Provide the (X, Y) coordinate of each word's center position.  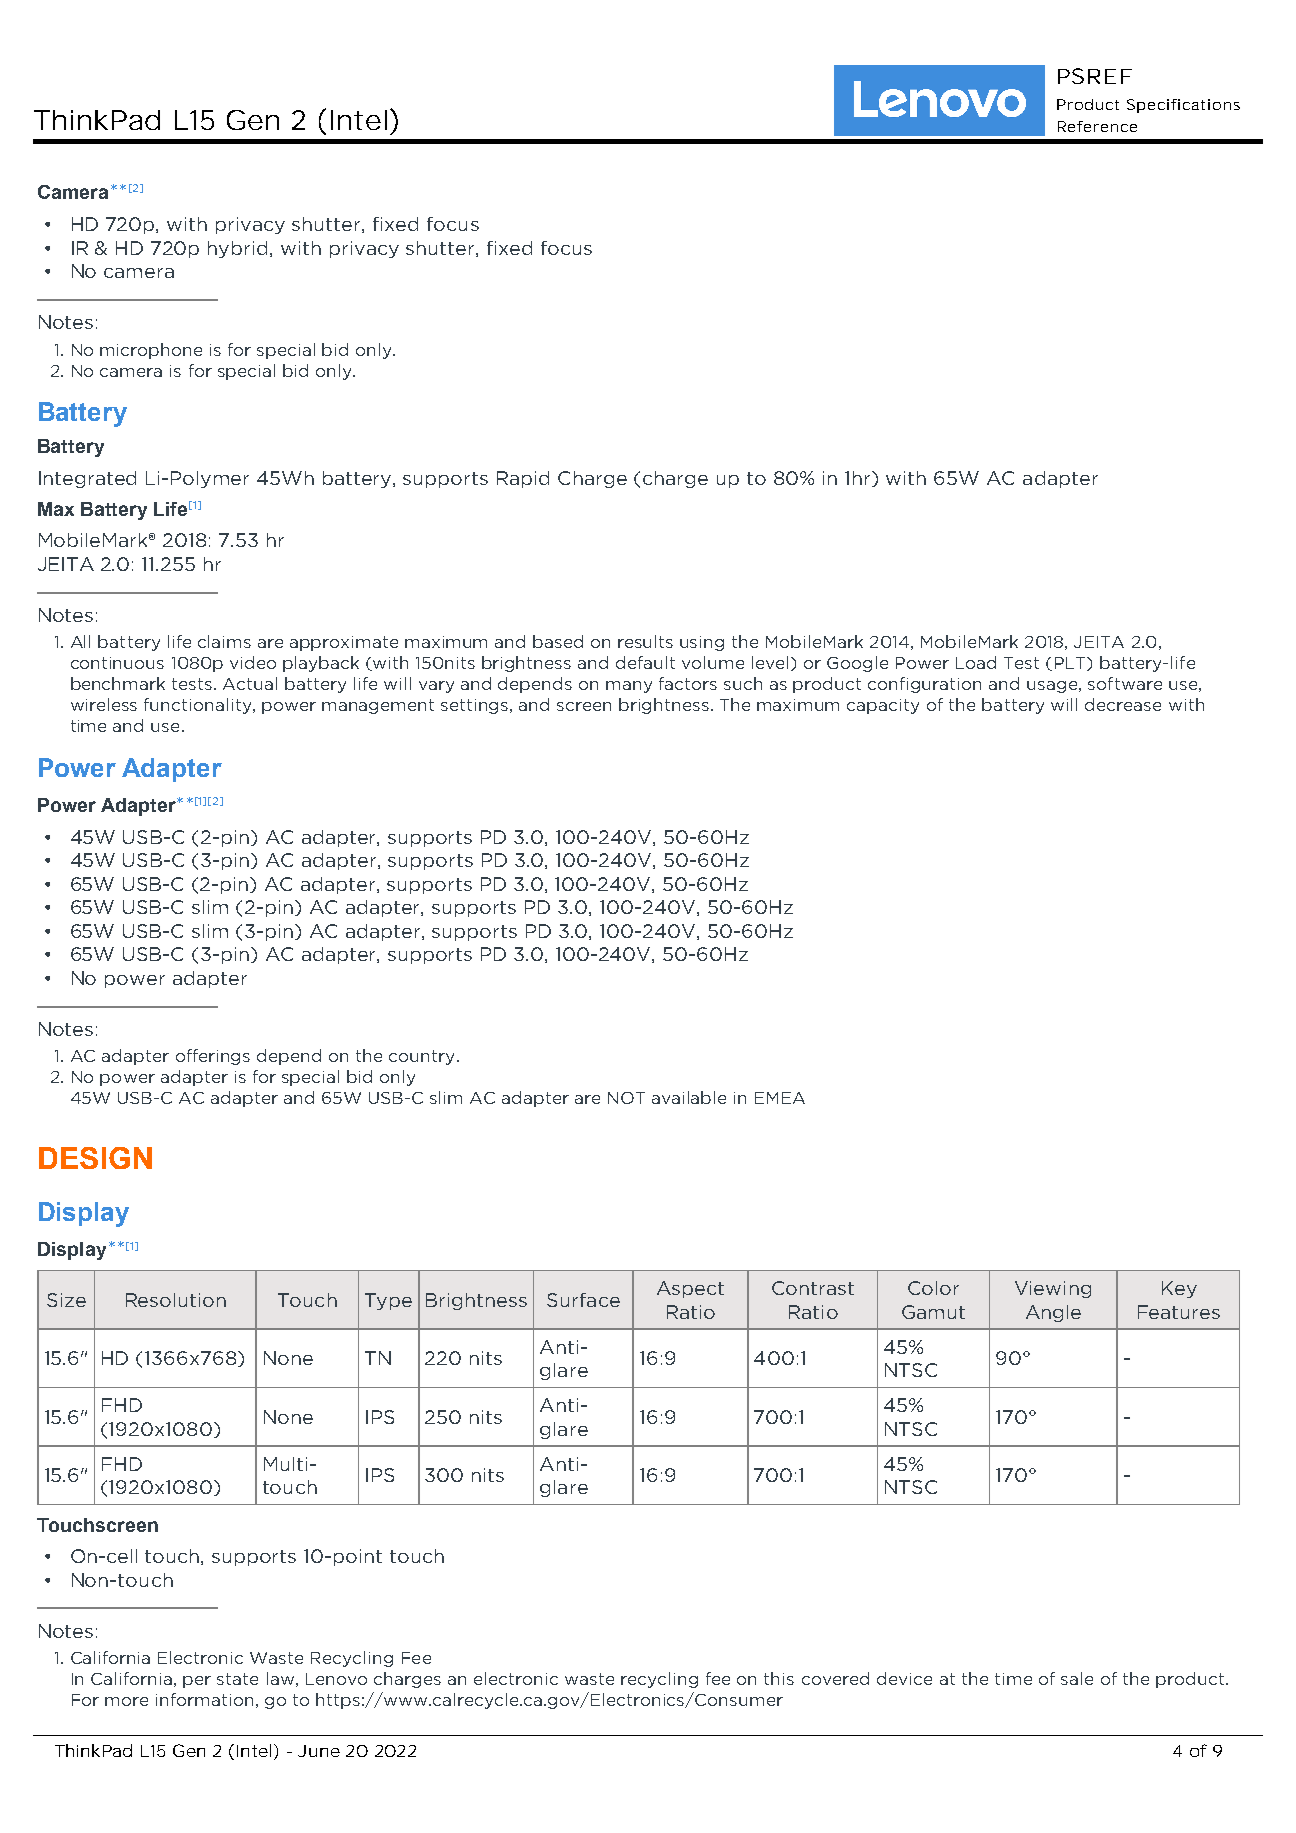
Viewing (1053, 1289)
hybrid (239, 249)
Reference (1097, 126)
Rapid (523, 479)
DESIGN (95, 1158)
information (204, 1699)
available (689, 1097)
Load (976, 662)
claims (224, 641)
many (629, 687)
